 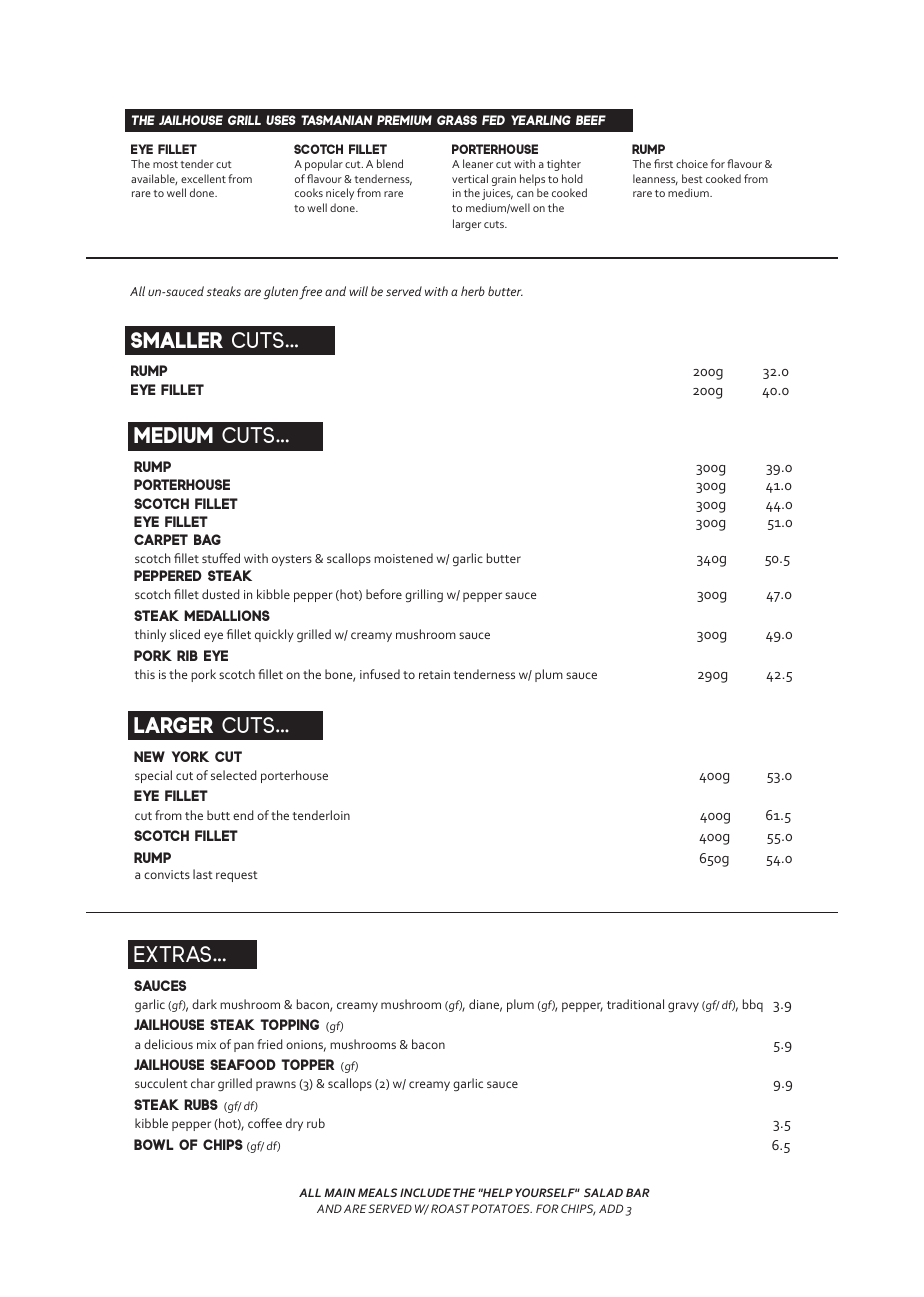 I want to click on bowl, so click(x=154, y=1144).
